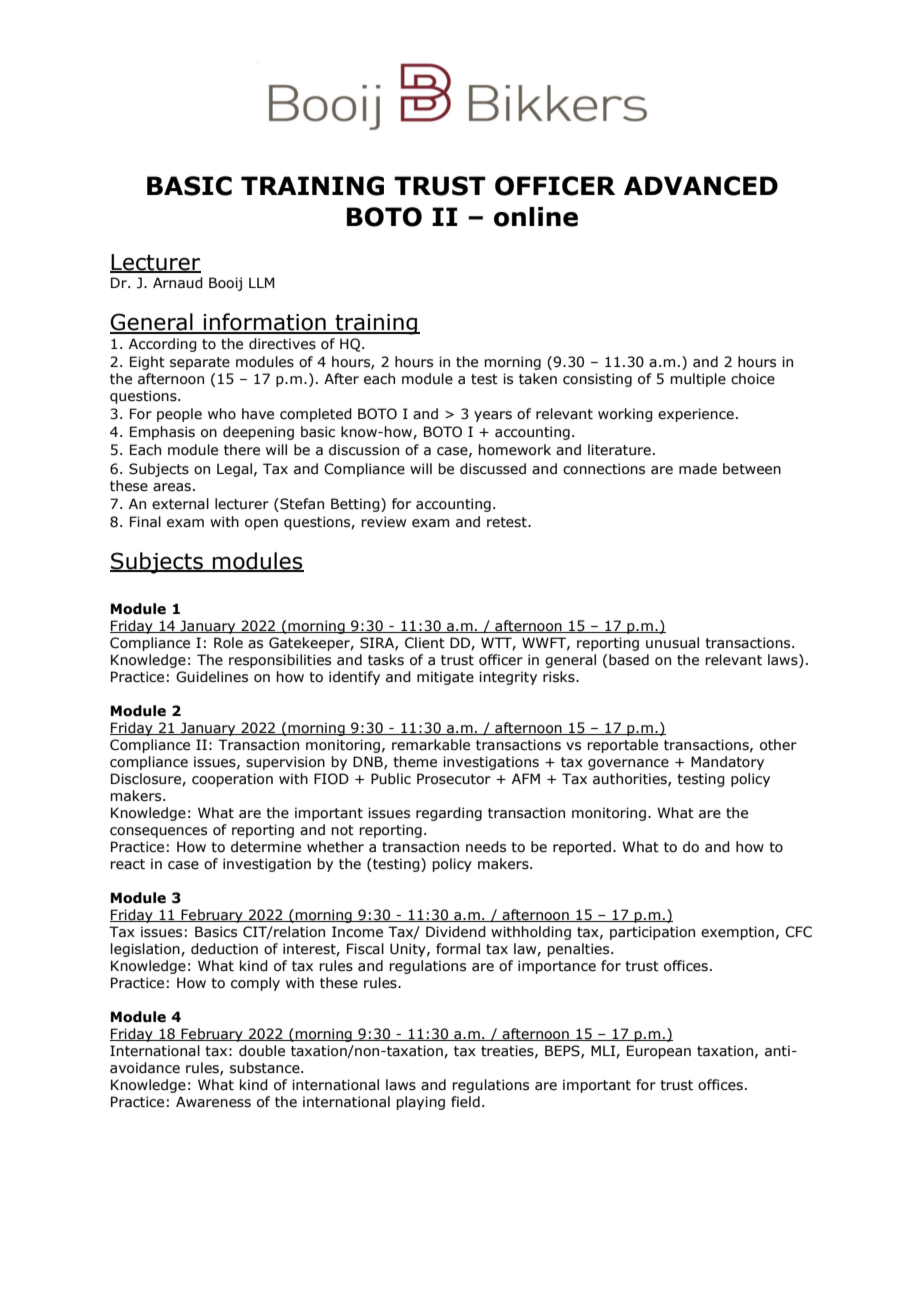 This screenshot has height=1308, width=924. What do you see at coordinates (493, 469) in the screenshot?
I see `discussed` at bounding box center [493, 469].
